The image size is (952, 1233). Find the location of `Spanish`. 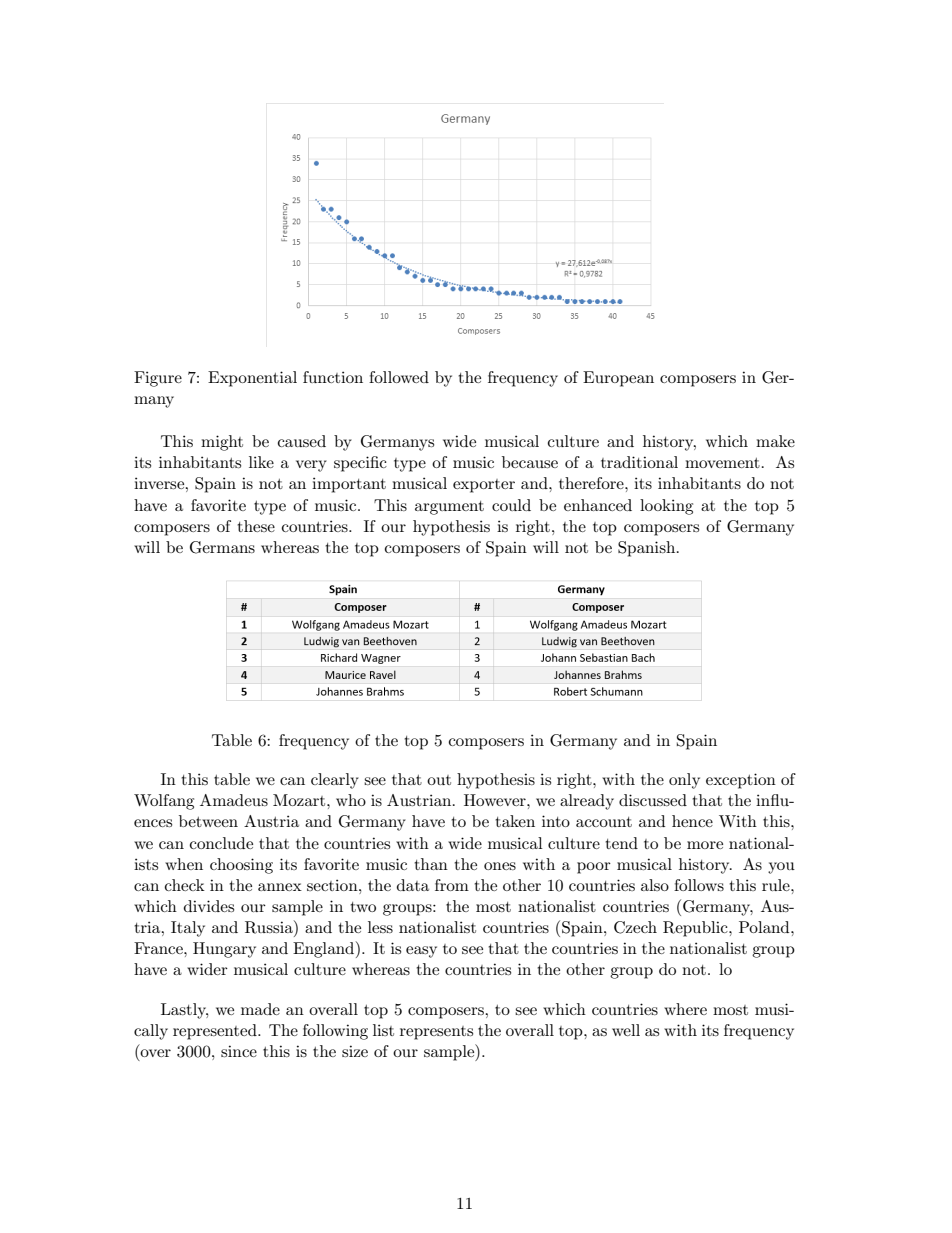

Spanish is located at coordinates (648, 549).
